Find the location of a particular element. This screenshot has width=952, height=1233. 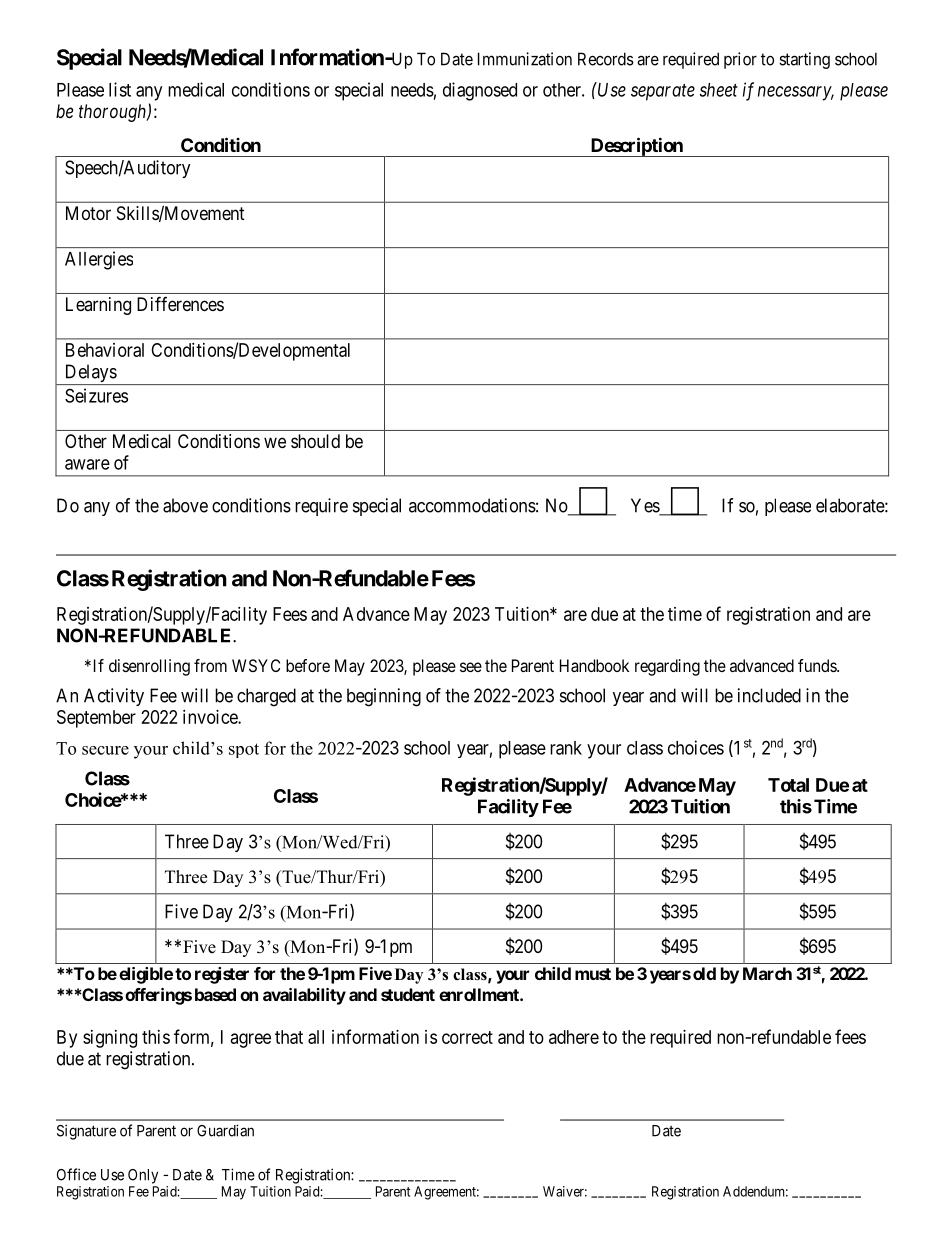

regarding is located at coordinates (667, 667).
